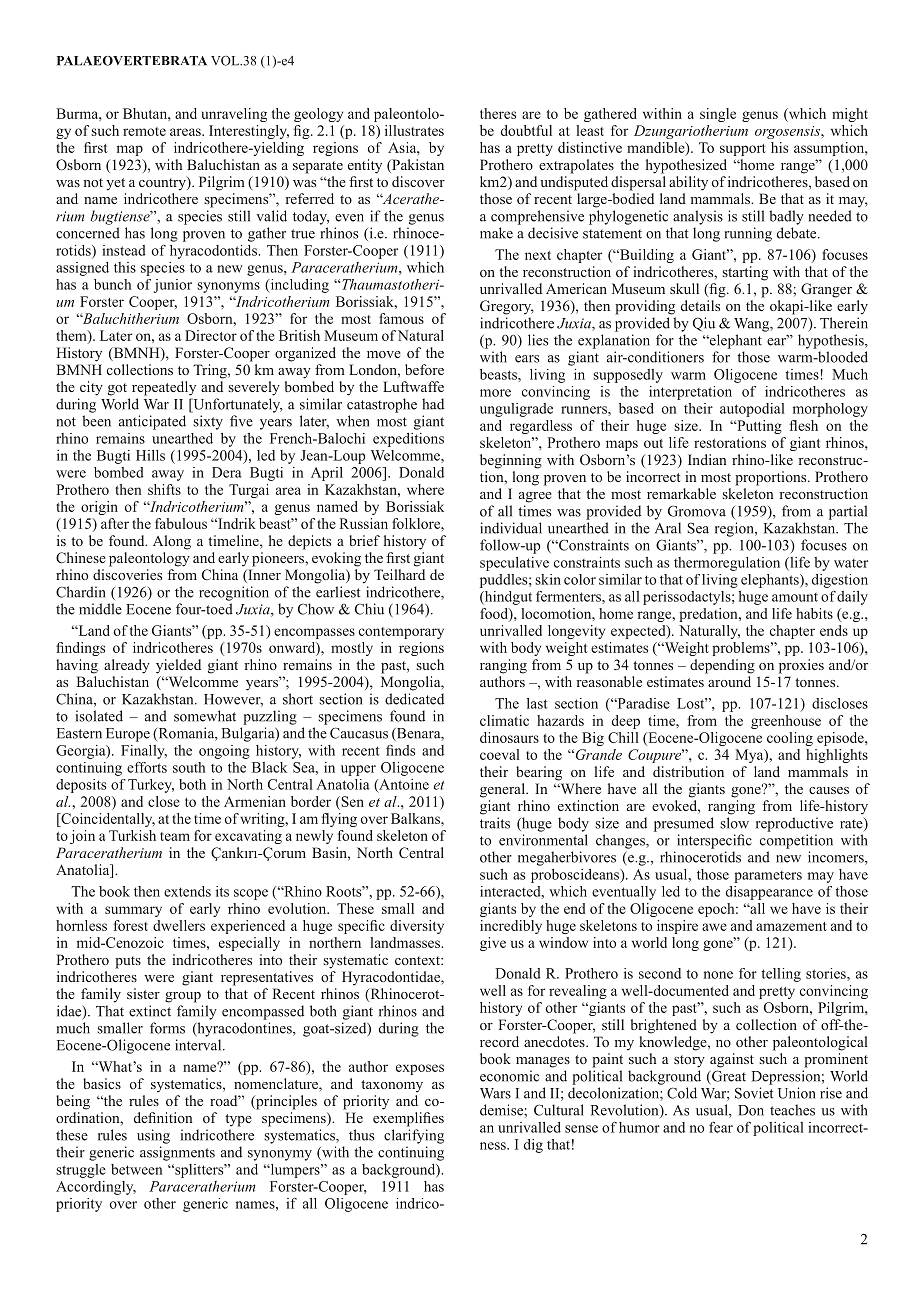  What do you see at coordinates (722, 666) in the document?
I see `depending` at bounding box center [722, 666].
